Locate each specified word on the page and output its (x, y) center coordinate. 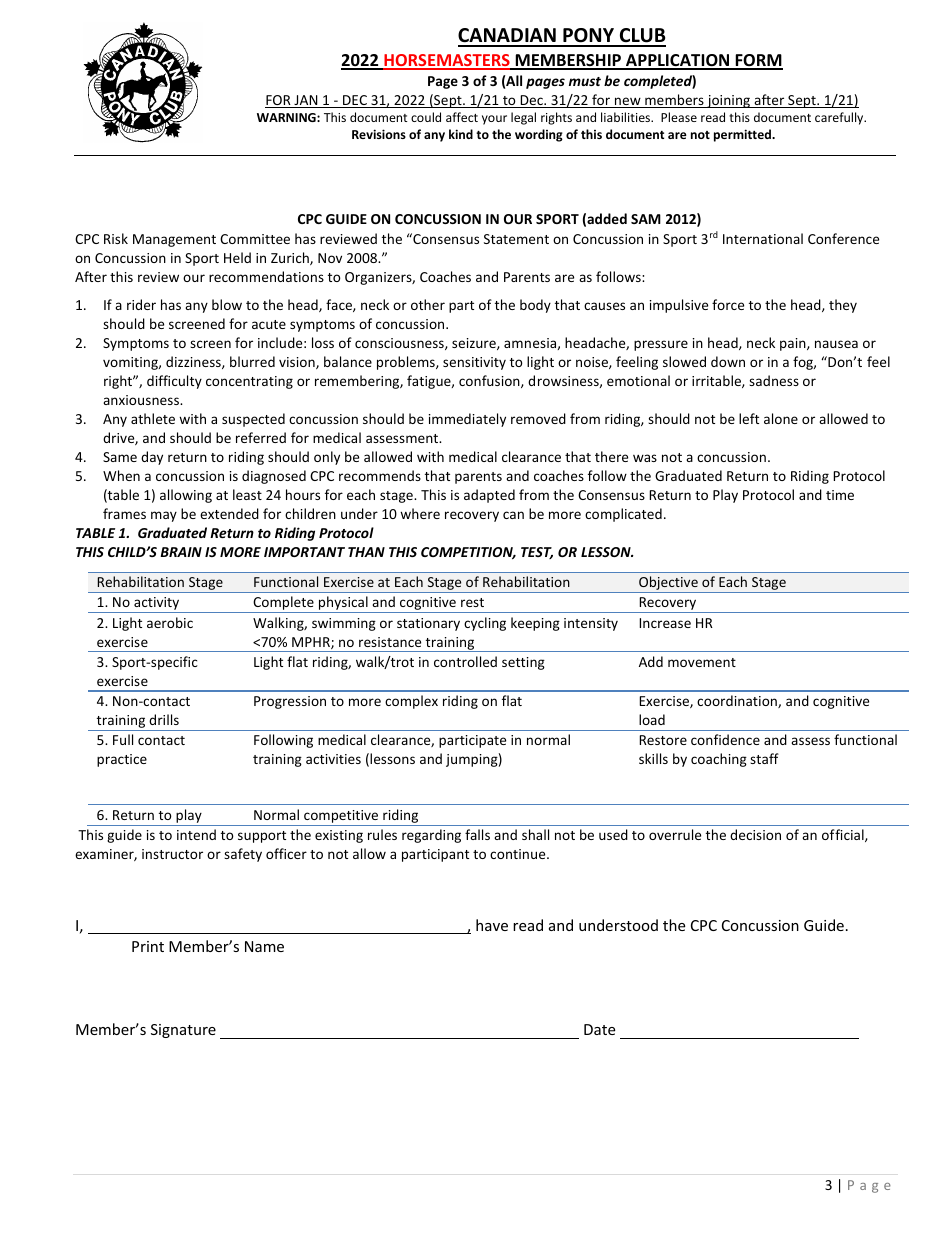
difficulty (174, 382)
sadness (774, 380)
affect (462, 117)
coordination (738, 701)
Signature (183, 1031)
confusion (490, 381)
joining (729, 101)
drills (164, 719)
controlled (465, 661)
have (492, 925)
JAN (306, 101)
